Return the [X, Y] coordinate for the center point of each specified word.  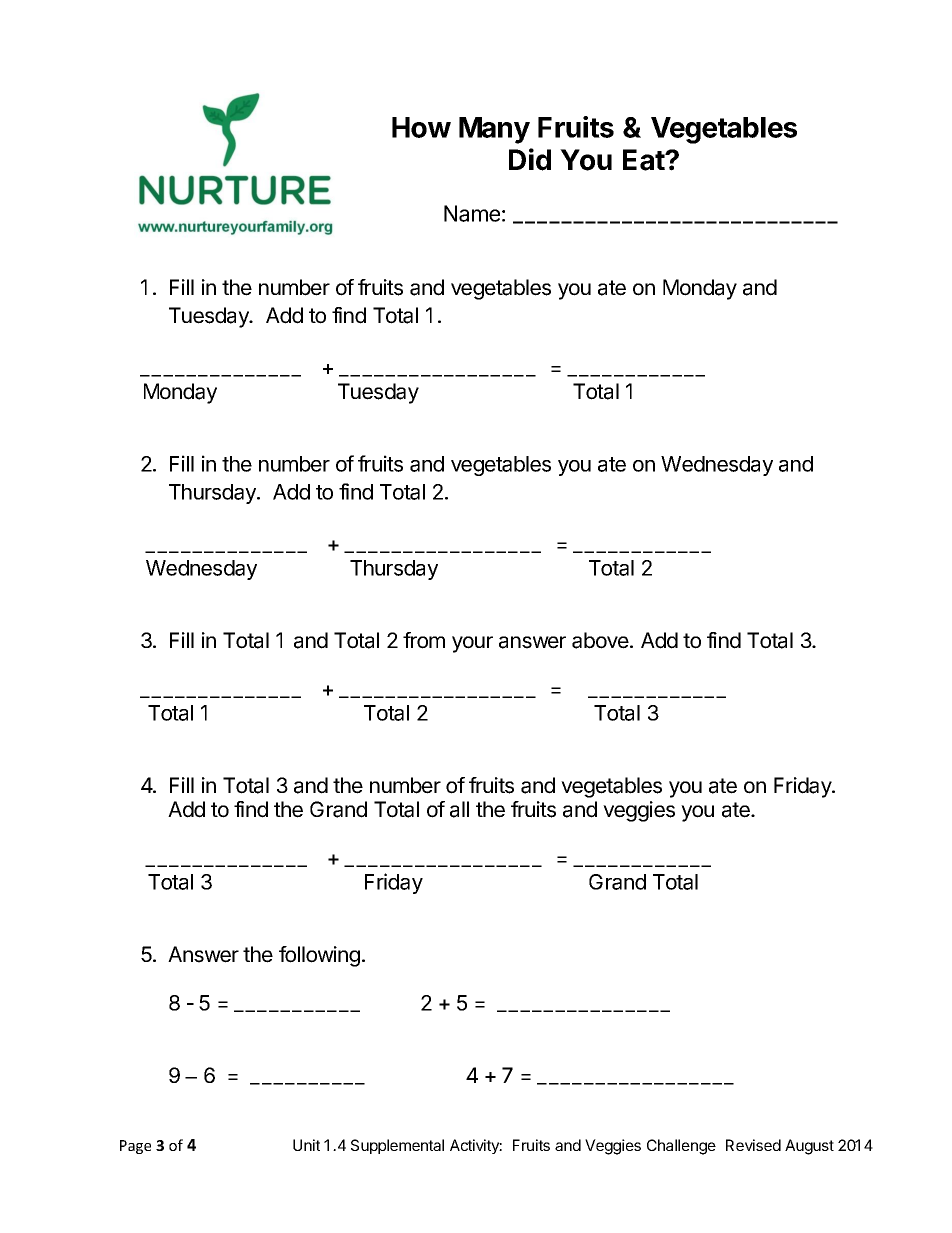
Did [530, 159]
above [601, 640]
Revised [753, 1145]
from [424, 640]
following [319, 956]
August [809, 1147]
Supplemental [397, 1146]
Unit [306, 1145]
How [421, 127]
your [472, 644]
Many [494, 130]
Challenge [681, 1147]
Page [135, 1147]
